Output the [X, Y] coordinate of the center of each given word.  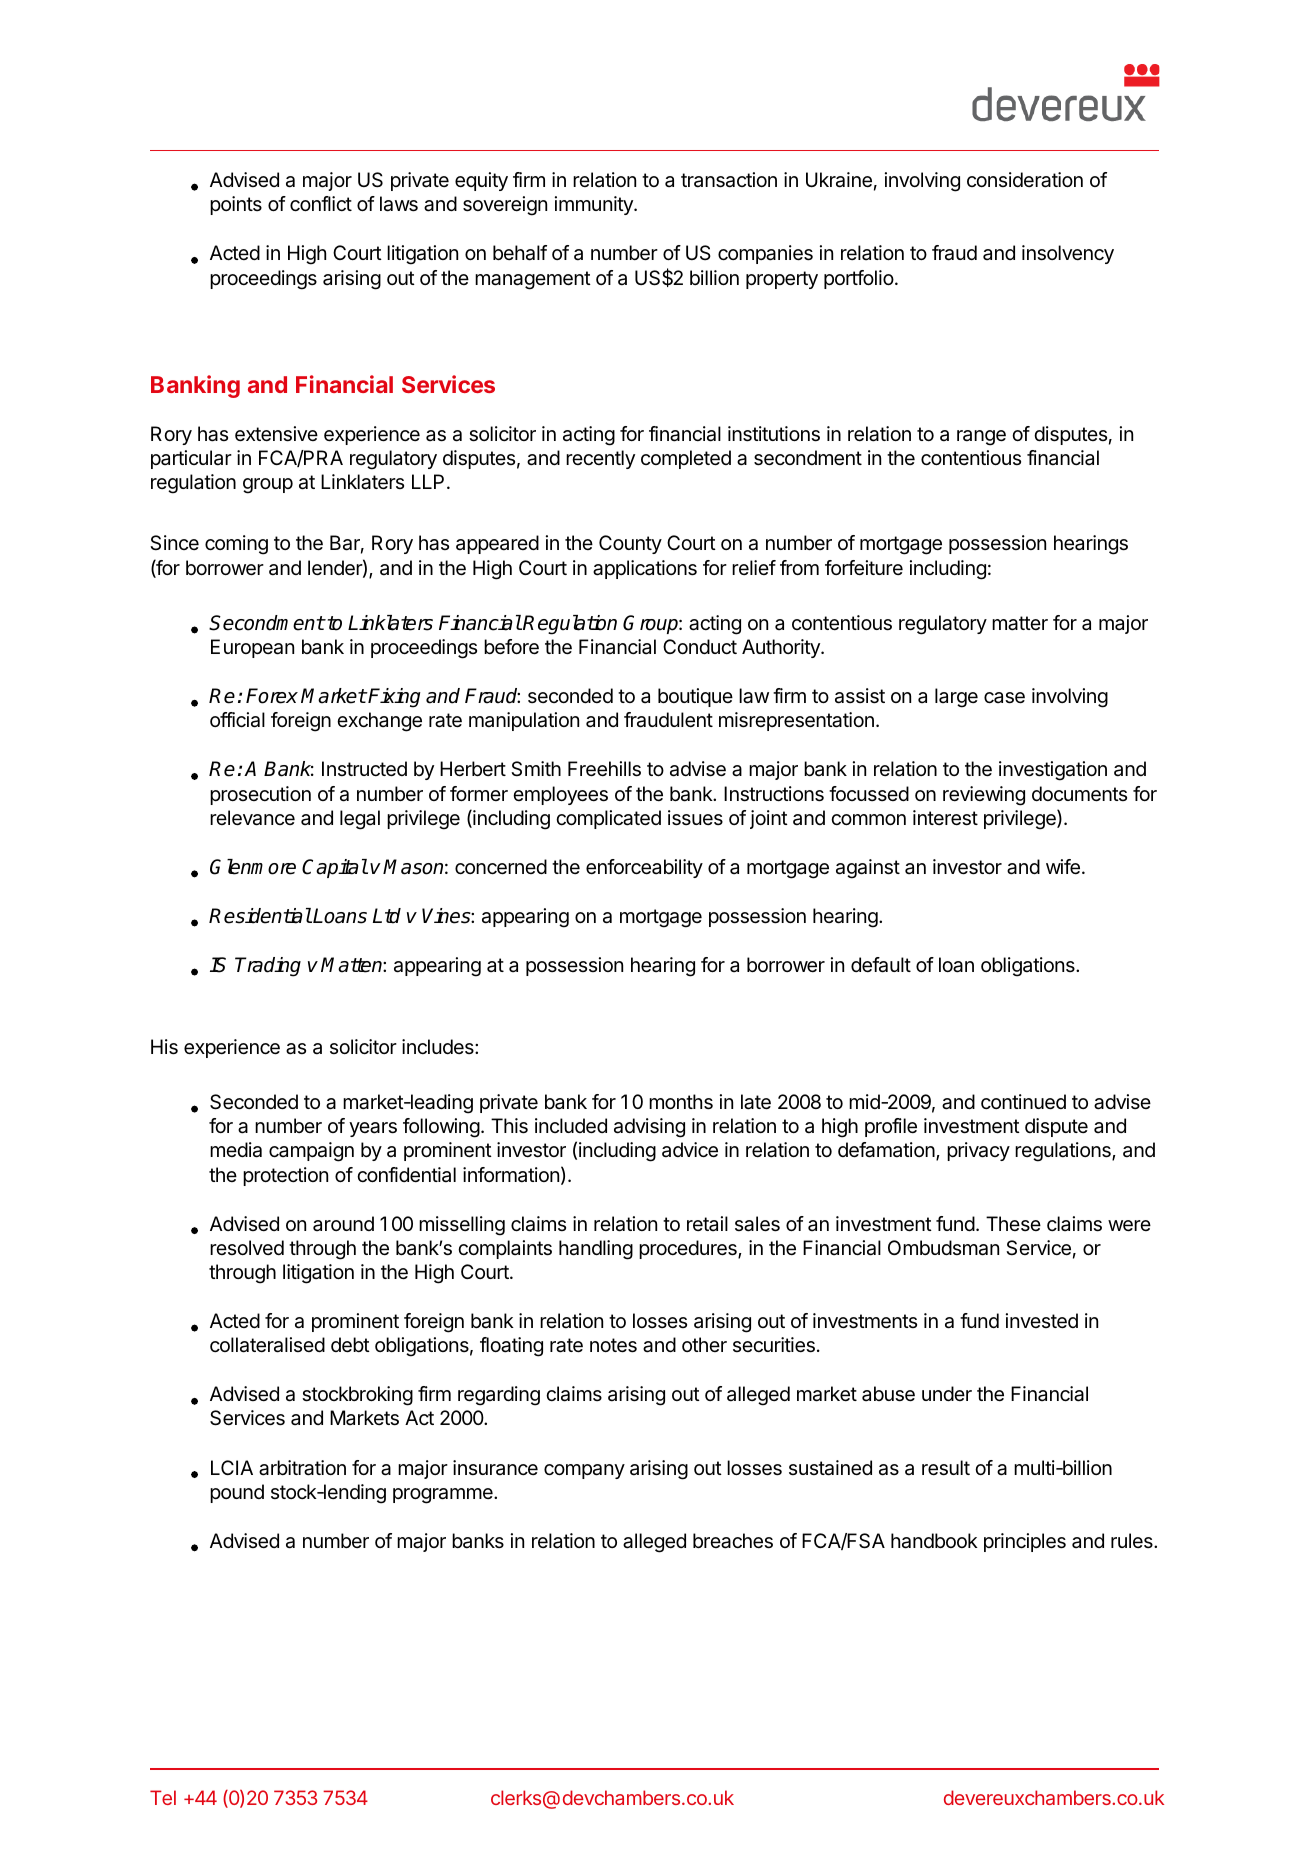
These [1013, 1223]
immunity [595, 205]
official [237, 720]
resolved [247, 1247]
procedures [689, 1249]
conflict [321, 204]
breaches [733, 1541]
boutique [695, 697]
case [1004, 698]
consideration [1025, 180]
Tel [163, 1797]
